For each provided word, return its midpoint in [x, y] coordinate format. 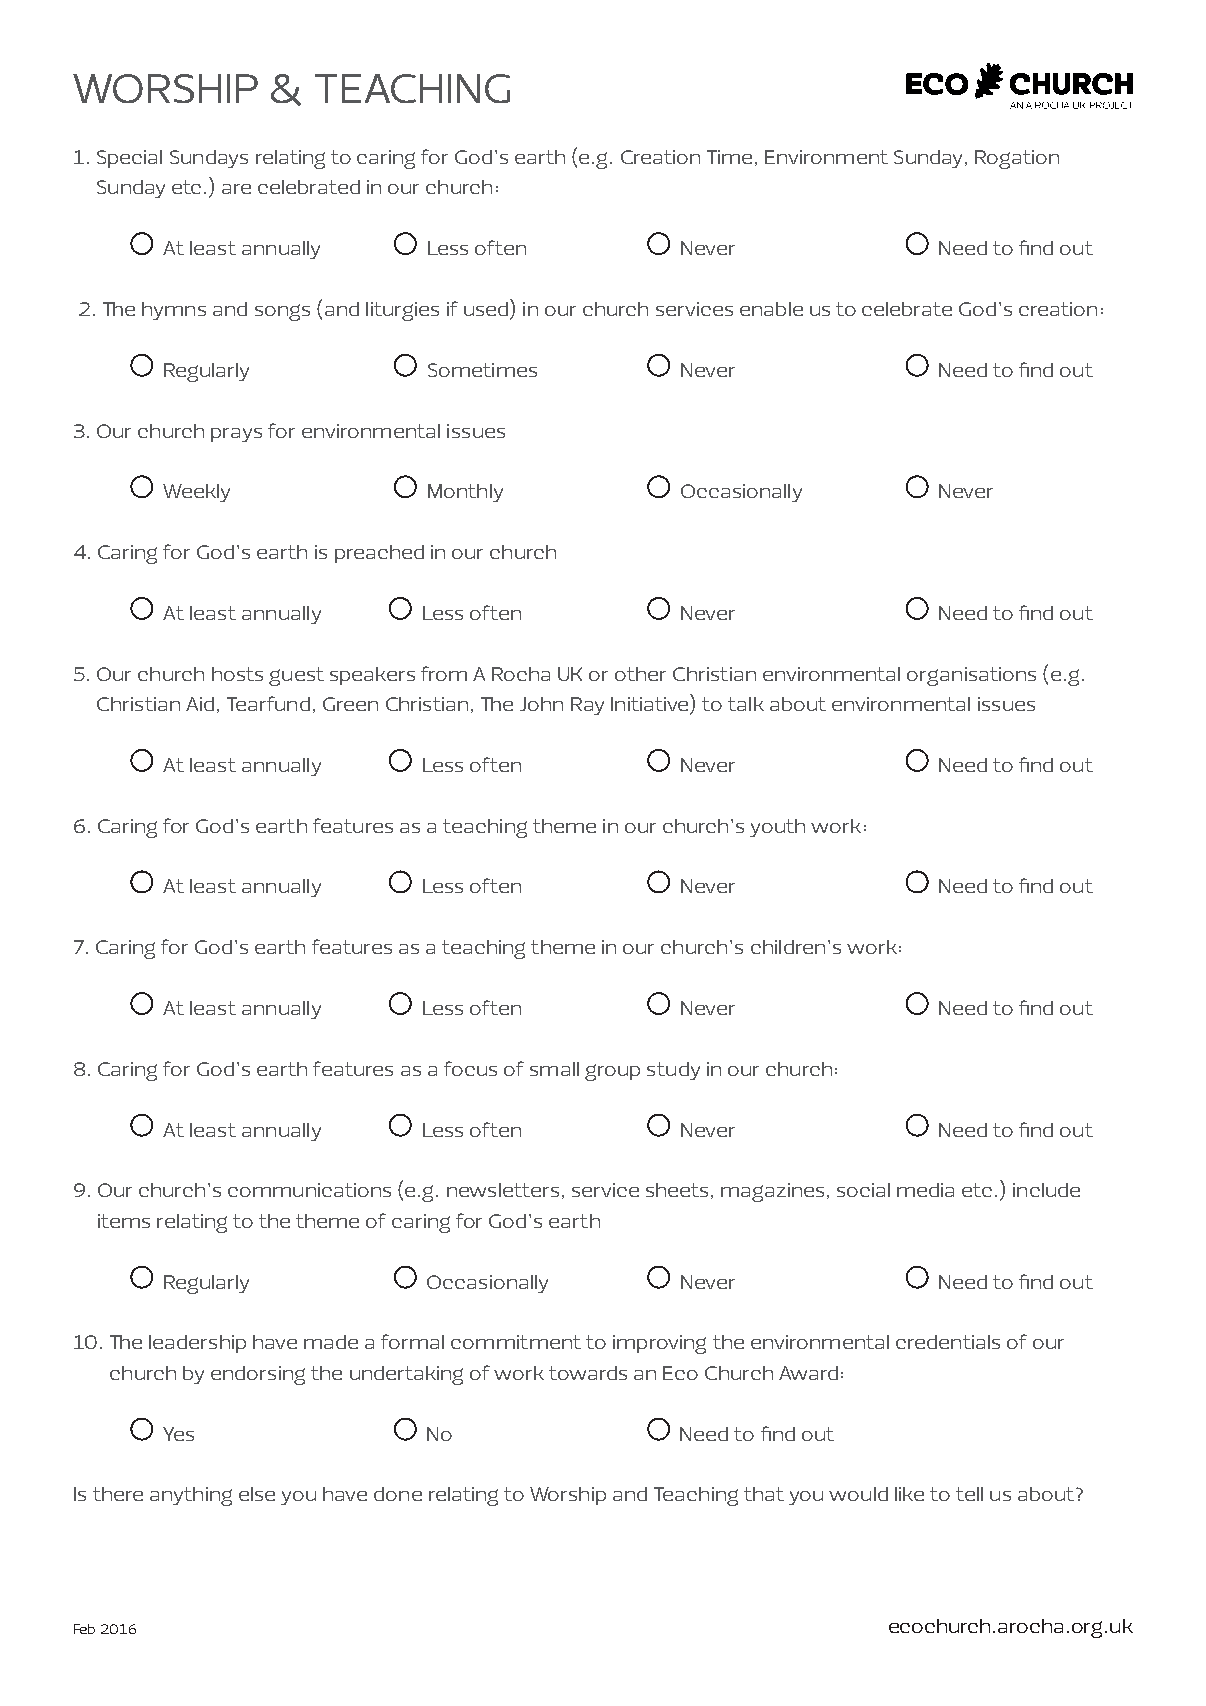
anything [191, 1496]
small [554, 1069]
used [487, 309]
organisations [971, 676]
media [925, 1190]
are [236, 189]
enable [771, 309]
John [541, 704]
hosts [237, 674]
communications [309, 1190]
